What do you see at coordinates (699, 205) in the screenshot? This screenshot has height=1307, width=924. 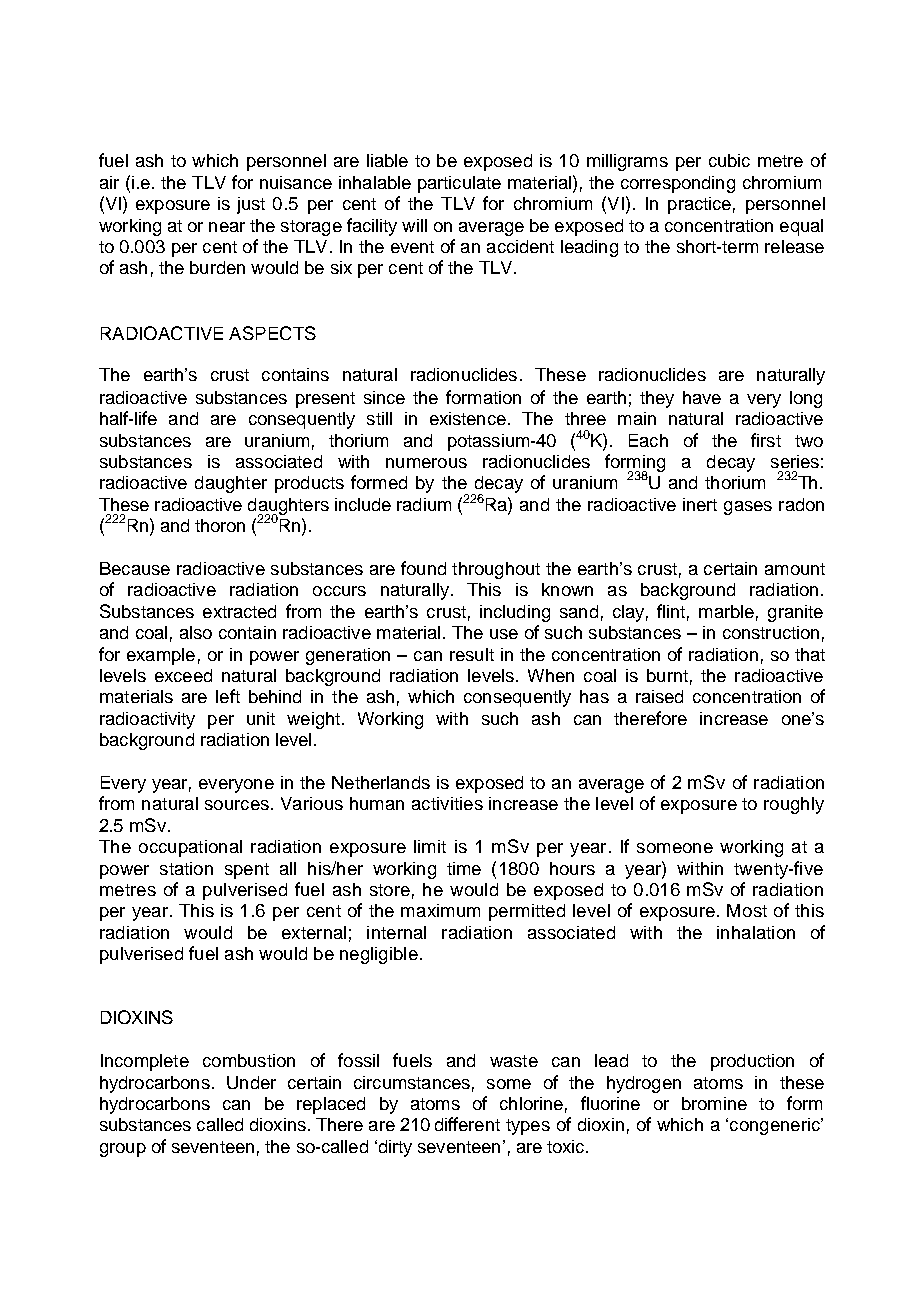 I see `practice` at bounding box center [699, 205].
